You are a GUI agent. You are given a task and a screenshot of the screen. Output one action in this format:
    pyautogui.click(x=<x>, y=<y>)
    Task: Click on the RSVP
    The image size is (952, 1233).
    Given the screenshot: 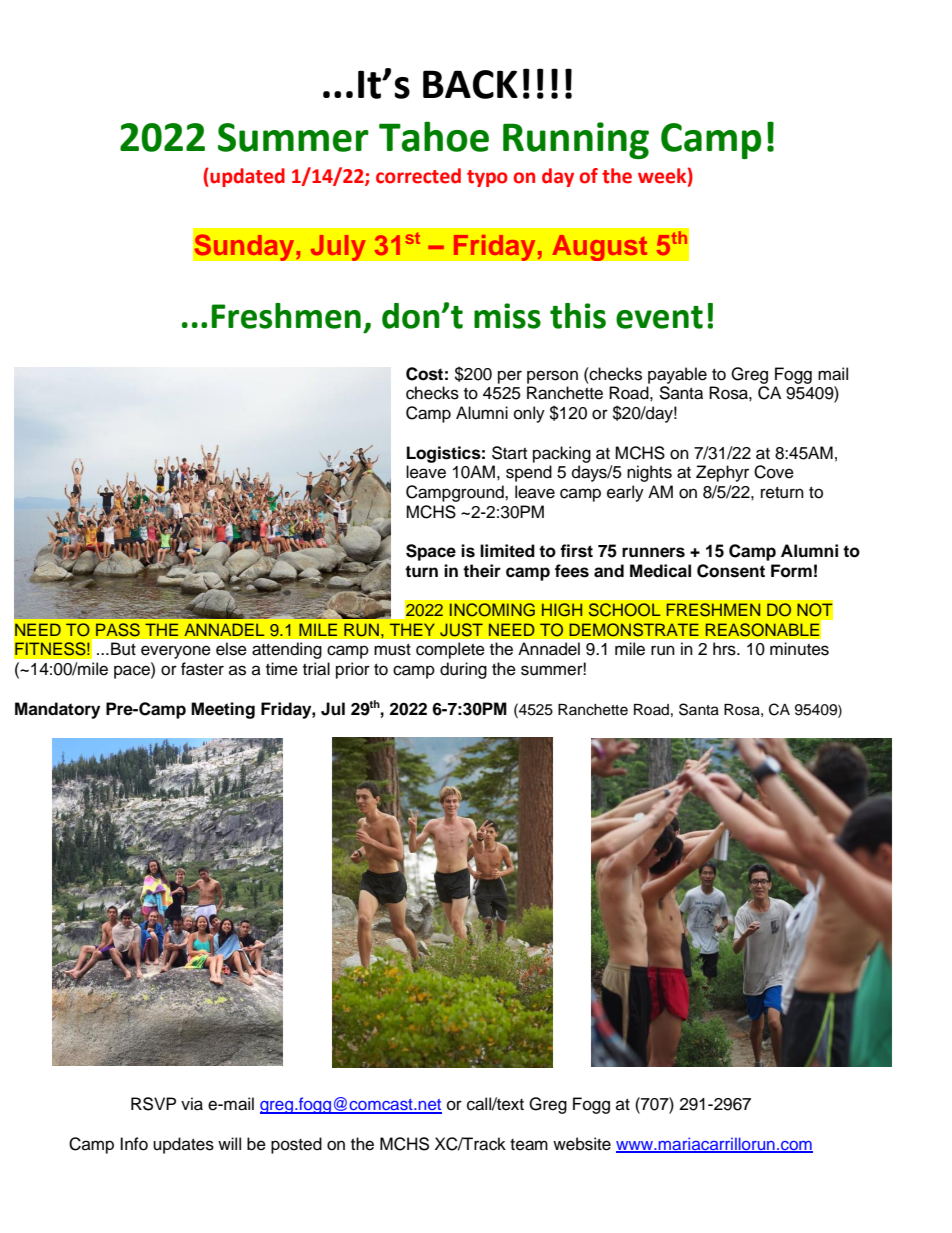 What is the action you would take?
    pyautogui.click(x=153, y=1104)
